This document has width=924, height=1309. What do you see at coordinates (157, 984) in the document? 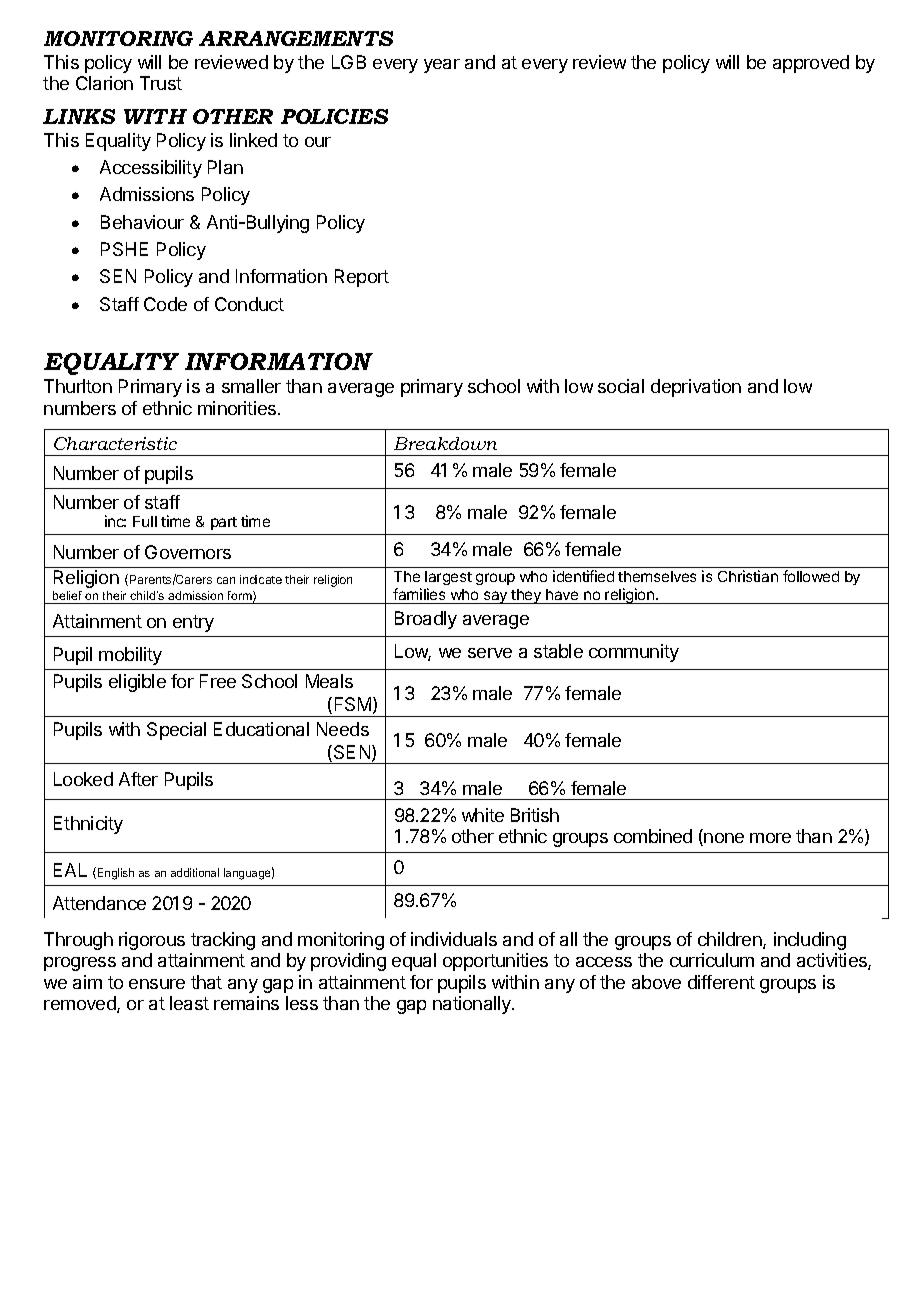
I see `ensure` at bounding box center [157, 984].
